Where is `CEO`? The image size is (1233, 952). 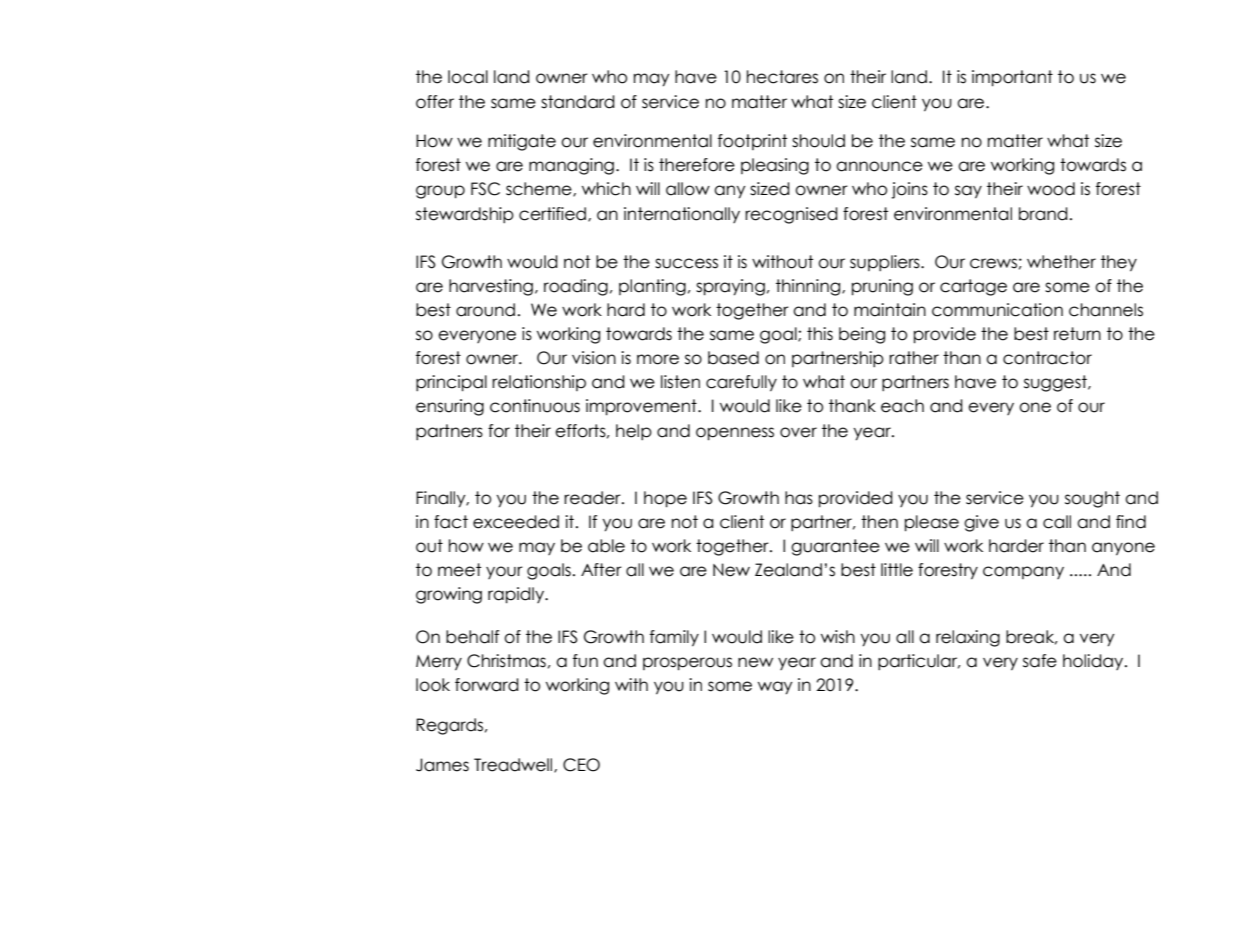 CEO is located at coordinates (581, 765).
